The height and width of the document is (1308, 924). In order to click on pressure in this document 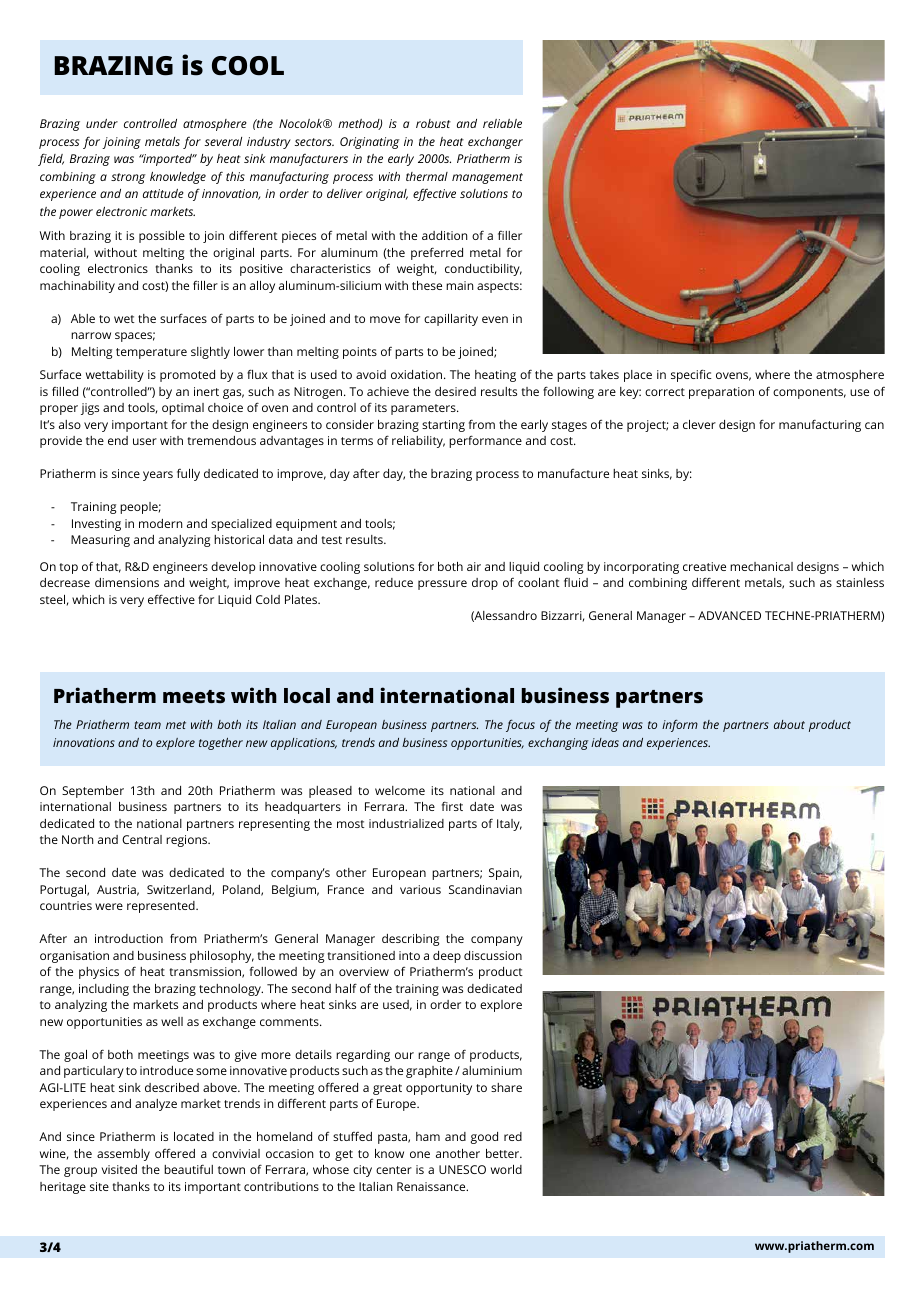, I will do `click(442, 585)`.
